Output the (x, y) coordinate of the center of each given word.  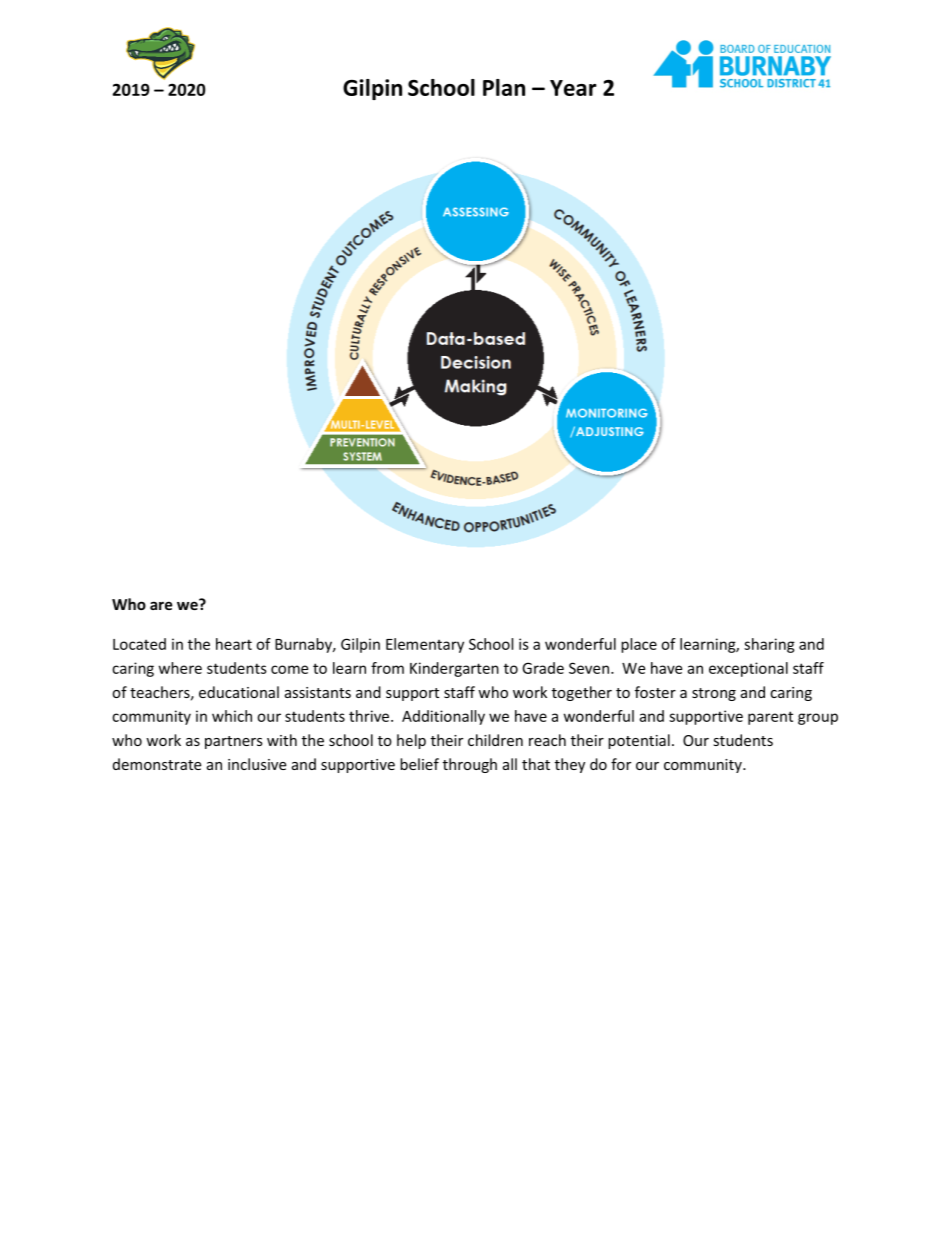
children (495, 740)
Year (573, 88)
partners (234, 742)
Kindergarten (454, 669)
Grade (543, 668)
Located (139, 644)
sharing (769, 645)
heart (234, 644)
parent (770, 718)
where (180, 668)
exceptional (748, 669)
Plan (504, 87)
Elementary (425, 645)
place (639, 645)
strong (714, 694)
